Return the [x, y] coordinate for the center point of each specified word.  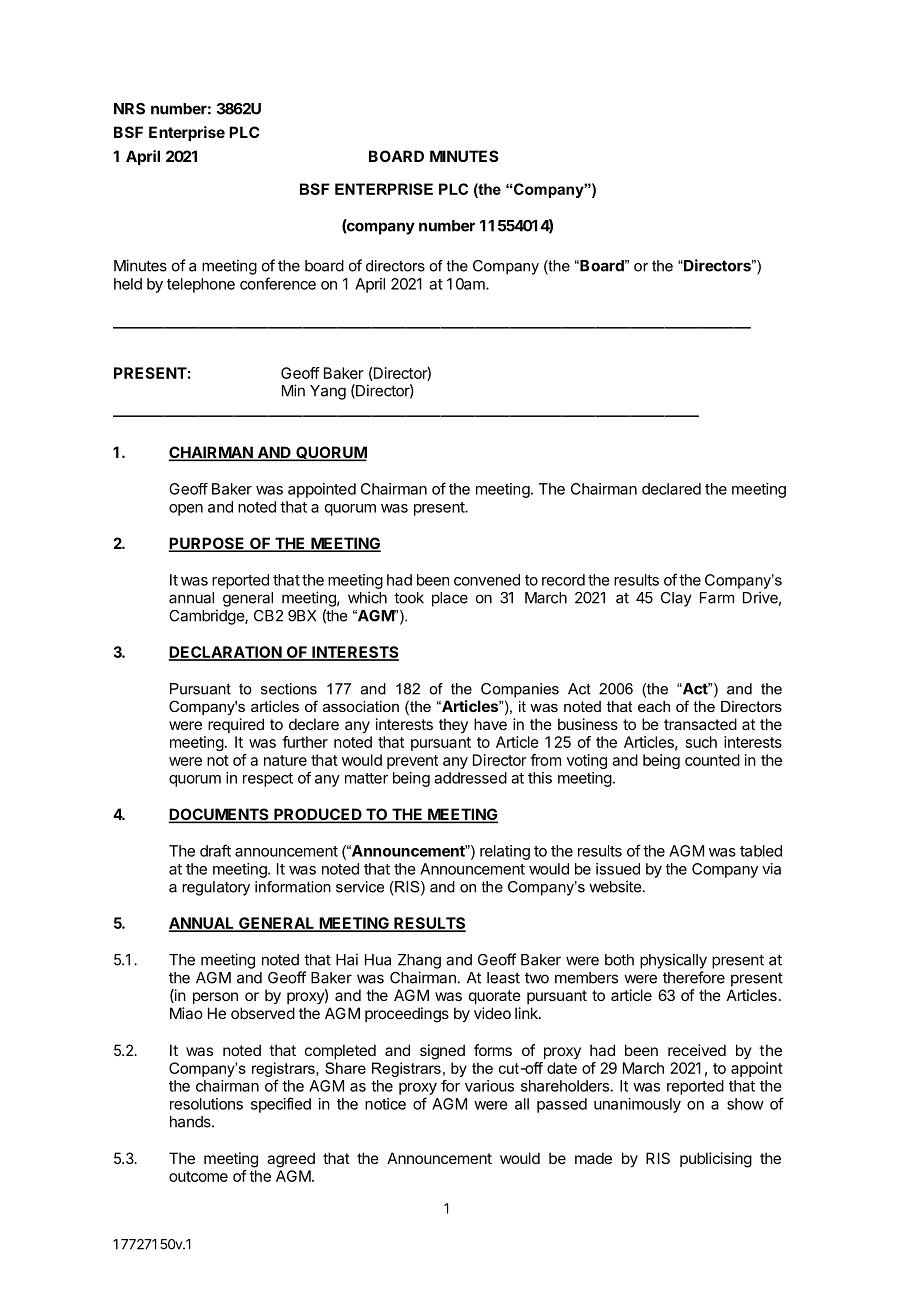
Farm [717, 598]
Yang [328, 392]
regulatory [216, 888]
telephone [201, 285]
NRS [129, 109]
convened [487, 580]
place [450, 599]
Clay [676, 599]
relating [505, 852]
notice [385, 1104]
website [615, 886]
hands [191, 1122]
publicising [716, 1160]
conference [278, 283]
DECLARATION [226, 653]
